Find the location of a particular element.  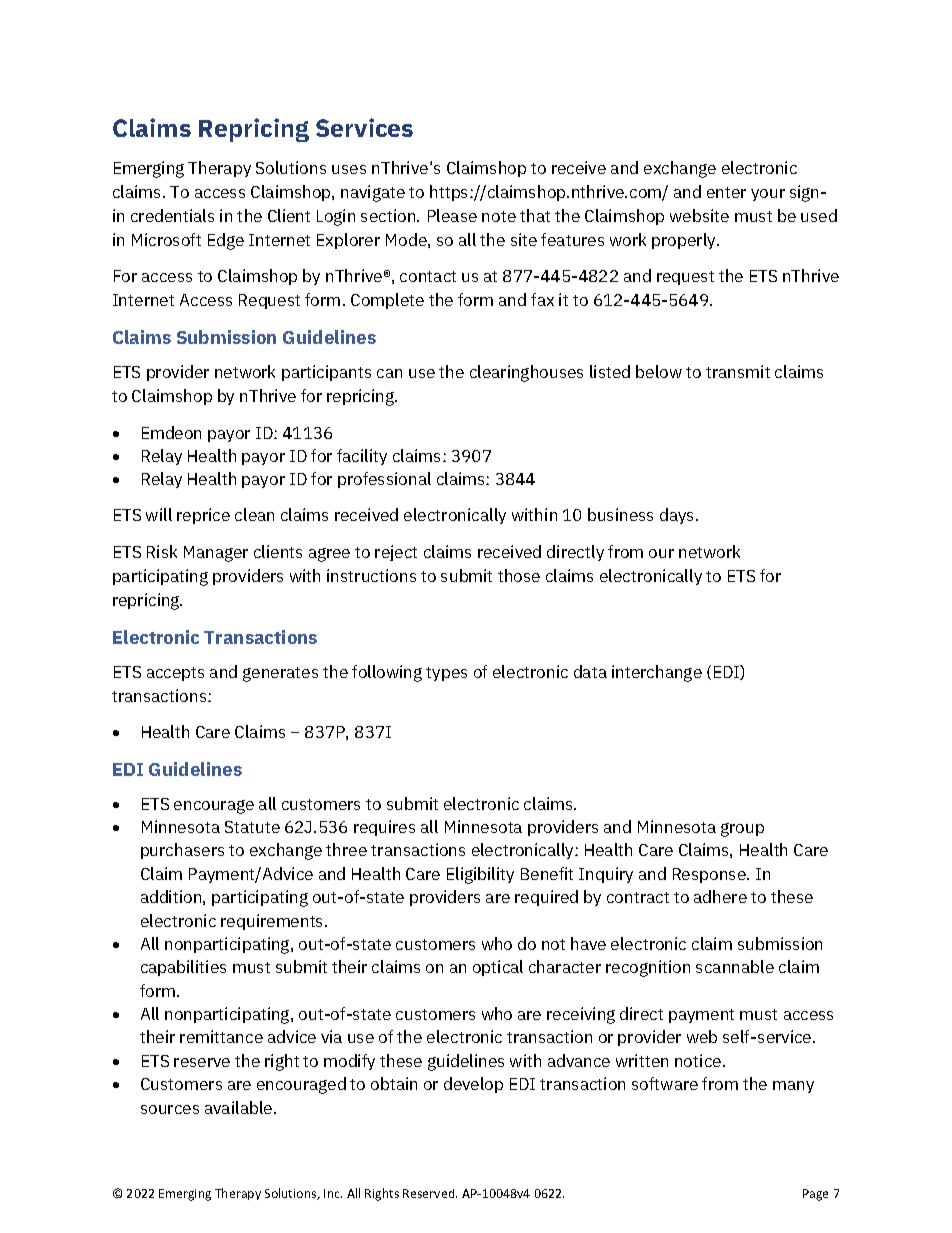

Manager is located at coordinates (216, 554).
